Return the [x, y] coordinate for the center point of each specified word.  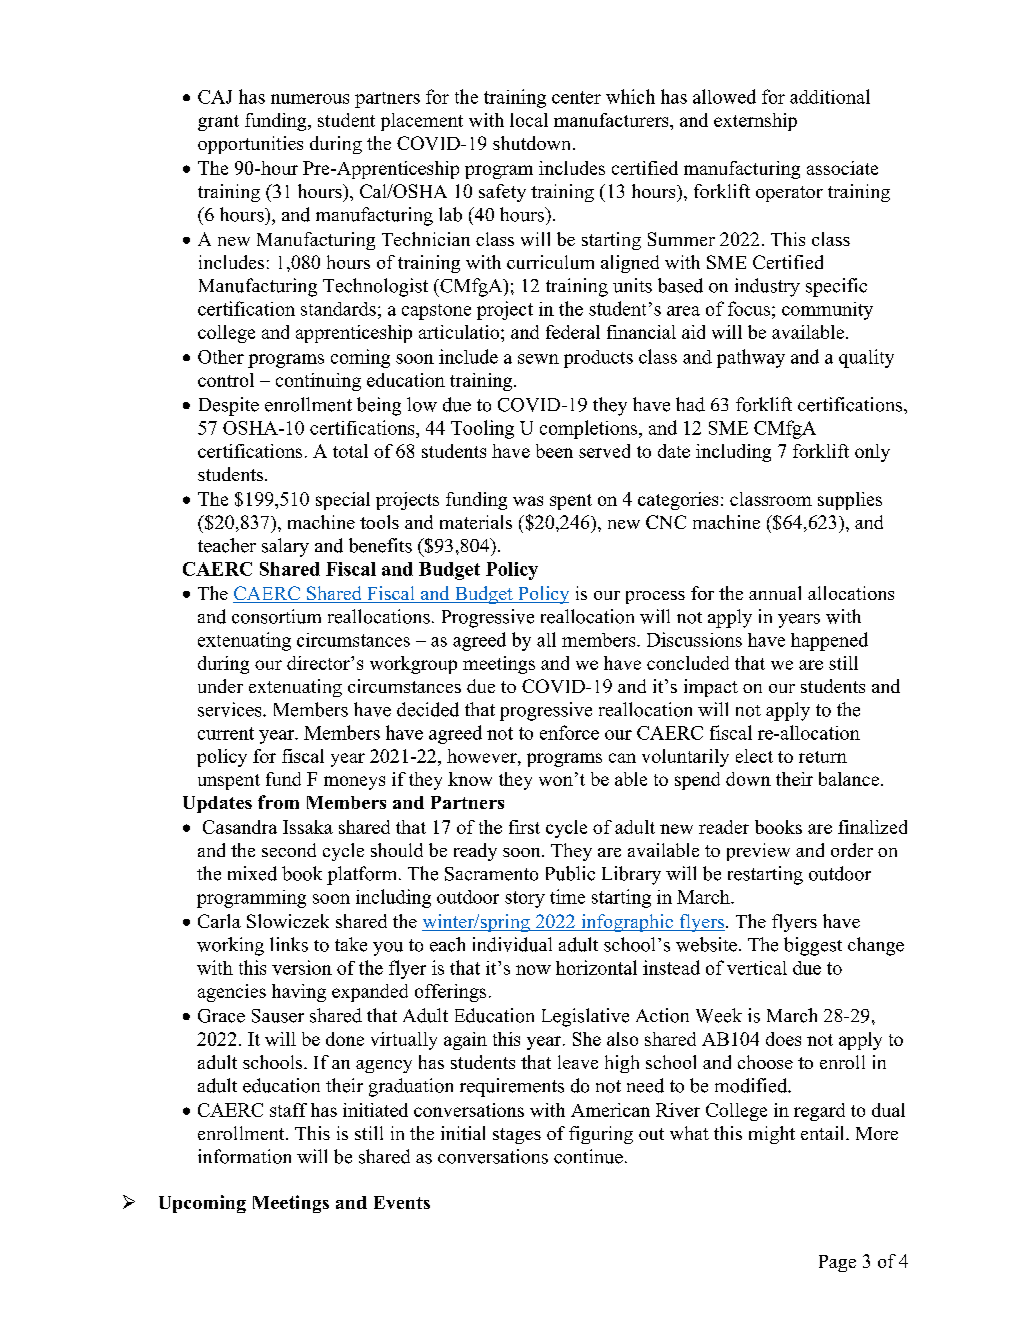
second [289, 850]
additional [830, 96]
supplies [850, 501]
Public [570, 873]
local [529, 120]
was [528, 501]
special [343, 501]
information [244, 1156]
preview [758, 852]
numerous [310, 99]
